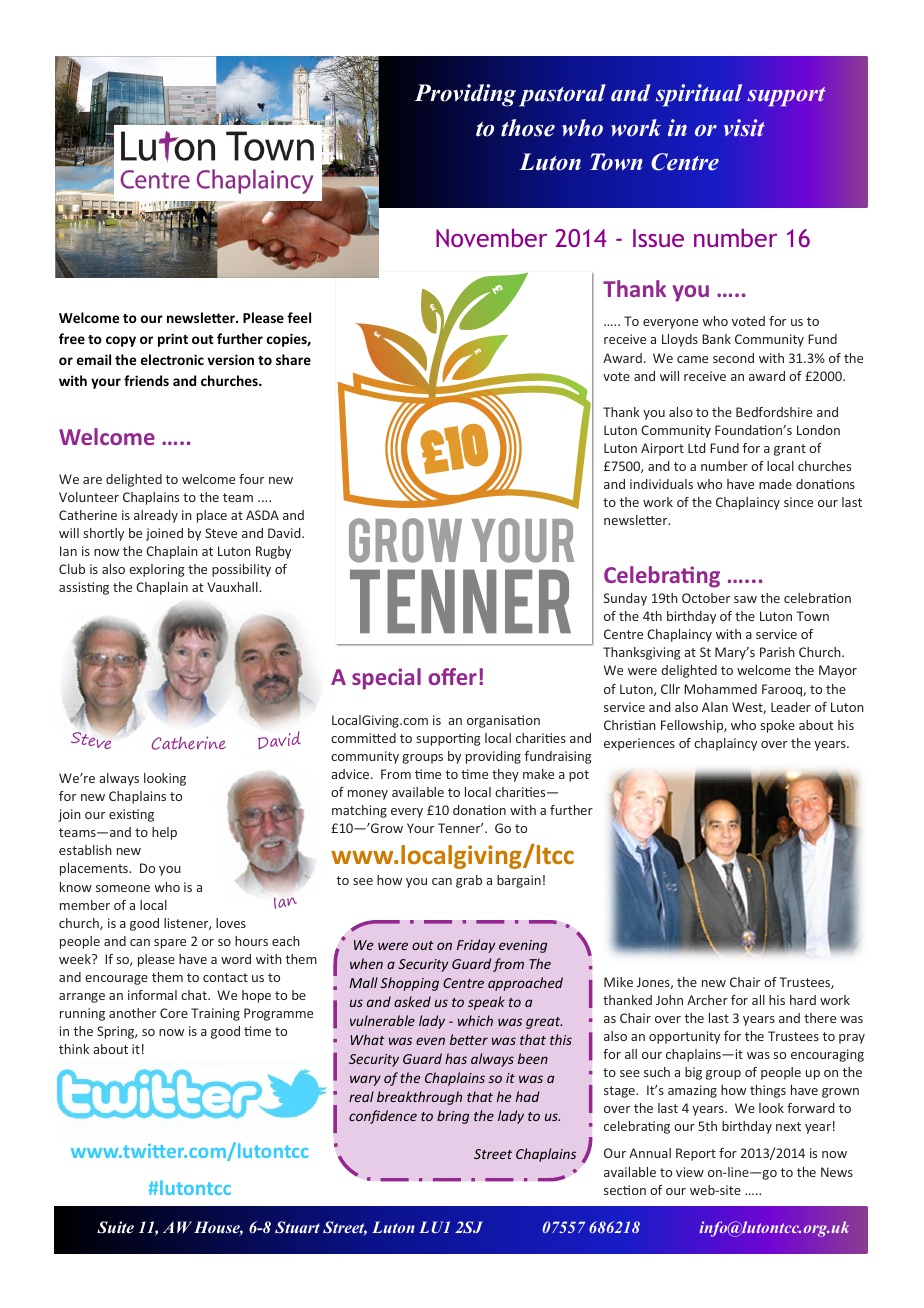 The width and height of the screenshot is (924, 1308). Describe the element at coordinates (173, 340) in the screenshot. I see `print` at that location.
